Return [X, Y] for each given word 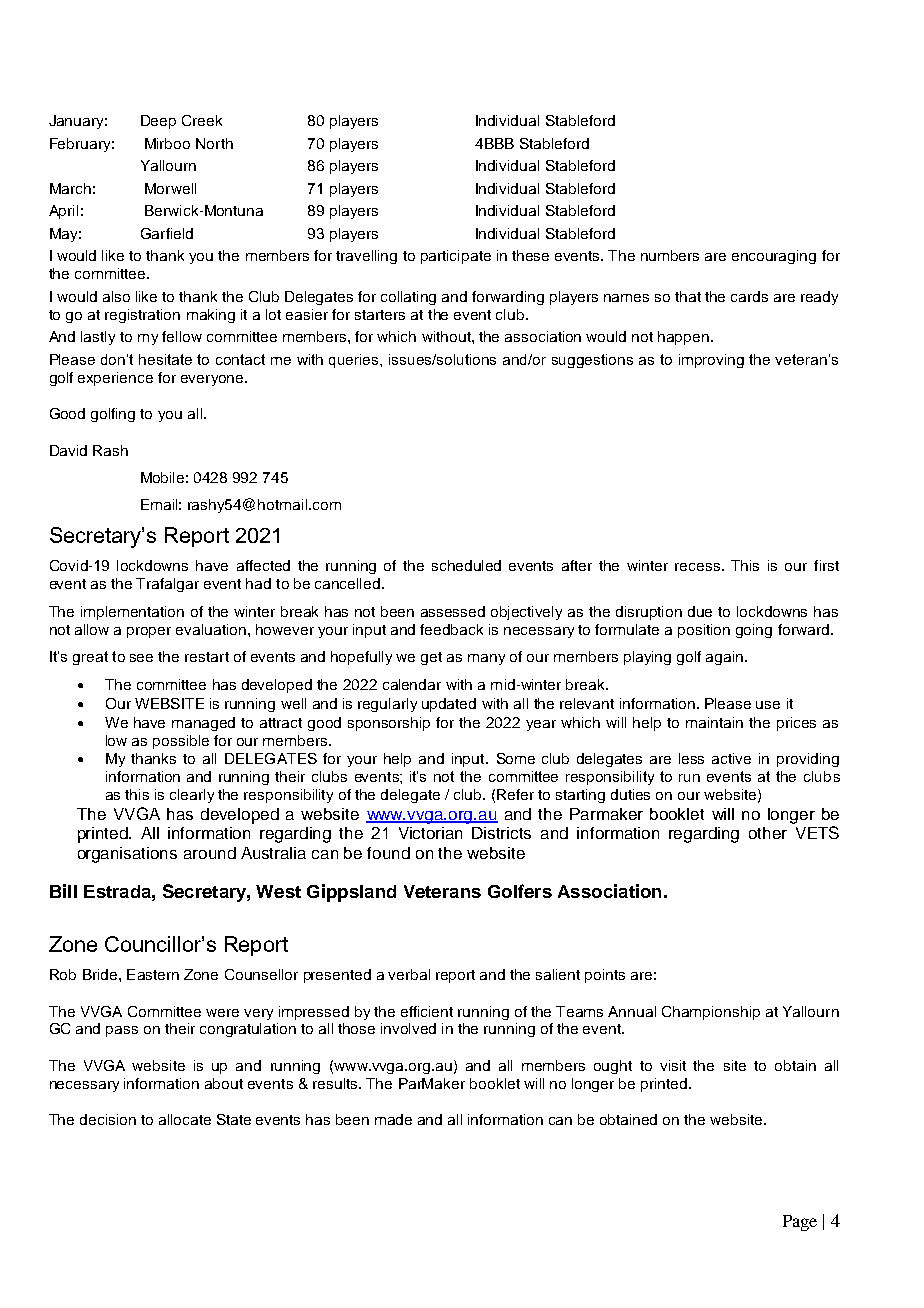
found [388, 853]
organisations [127, 855]
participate [456, 257]
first [826, 565]
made [393, 1119]
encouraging [774, 257]
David [68, 450]
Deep [158, 122]
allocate [185, 1119]
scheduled [466, 565]
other [768, 833]
